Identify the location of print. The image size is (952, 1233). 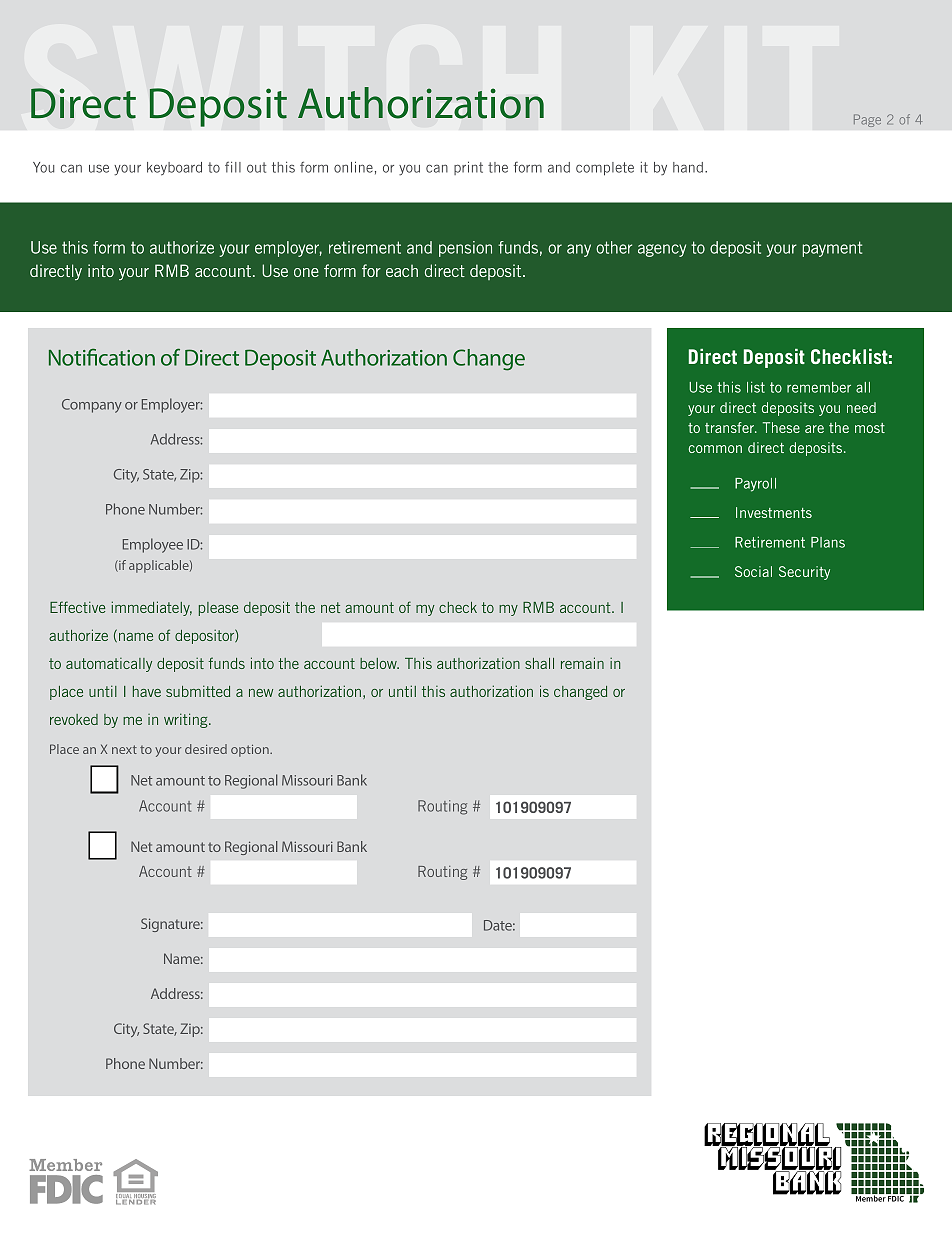
(468, 168).
